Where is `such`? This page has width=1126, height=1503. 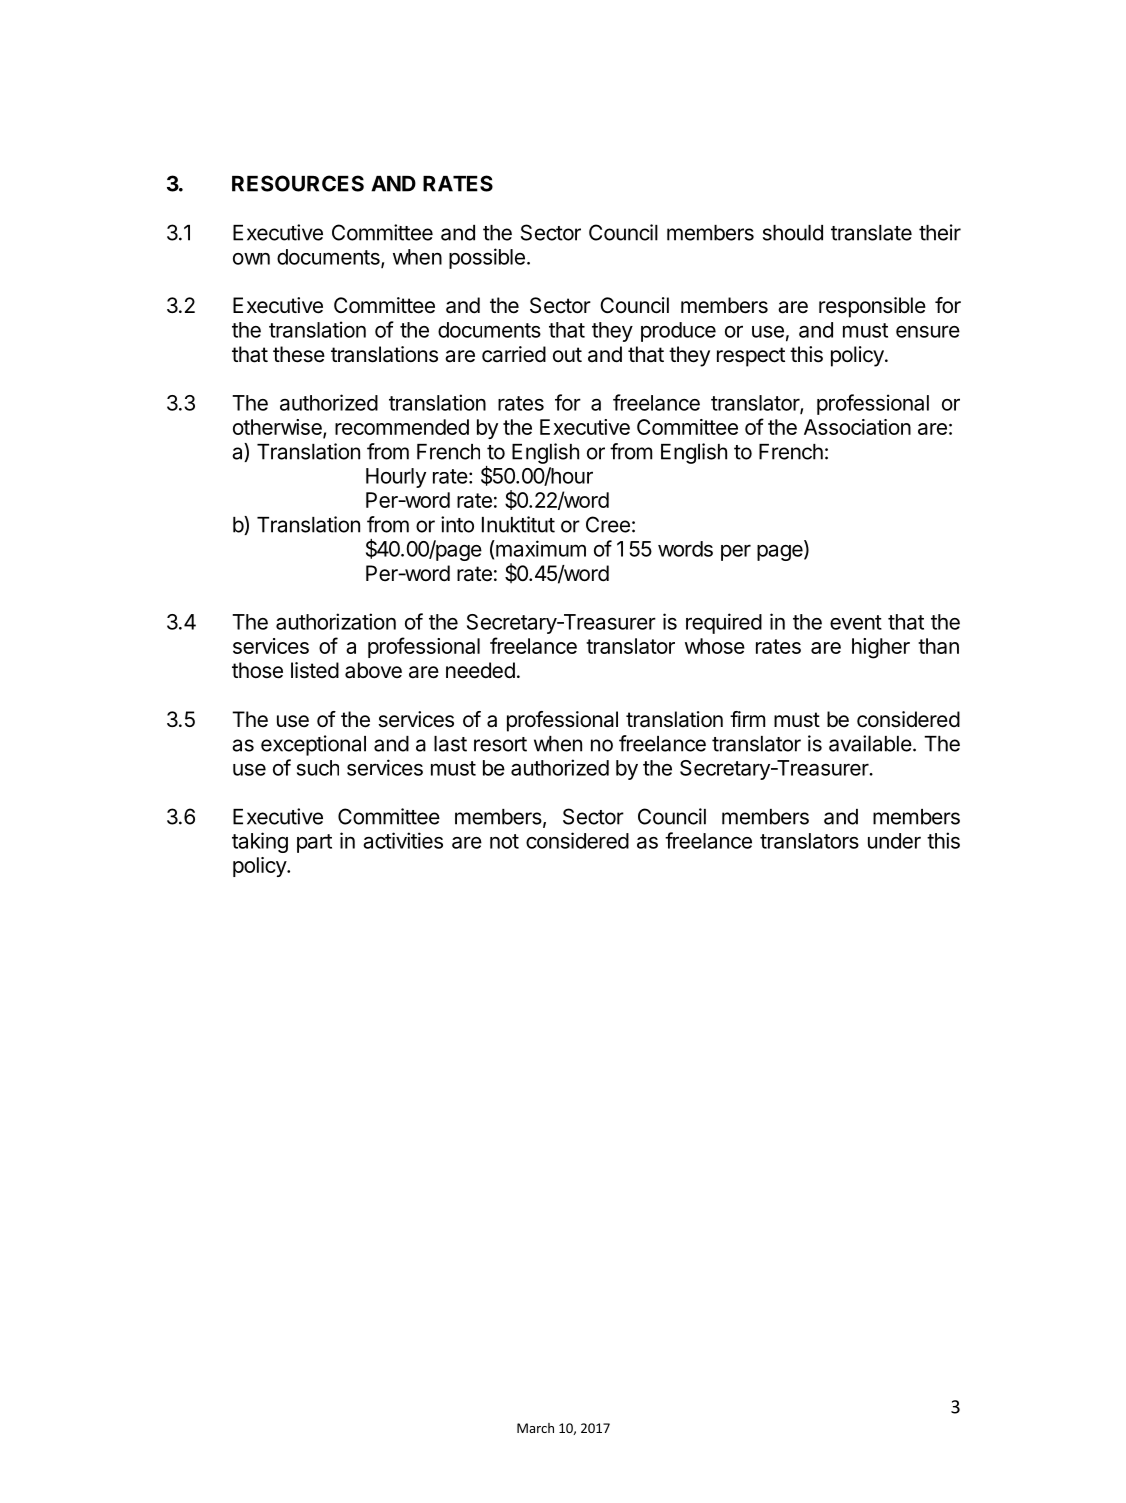 such is located at coordinates (318, 768).
